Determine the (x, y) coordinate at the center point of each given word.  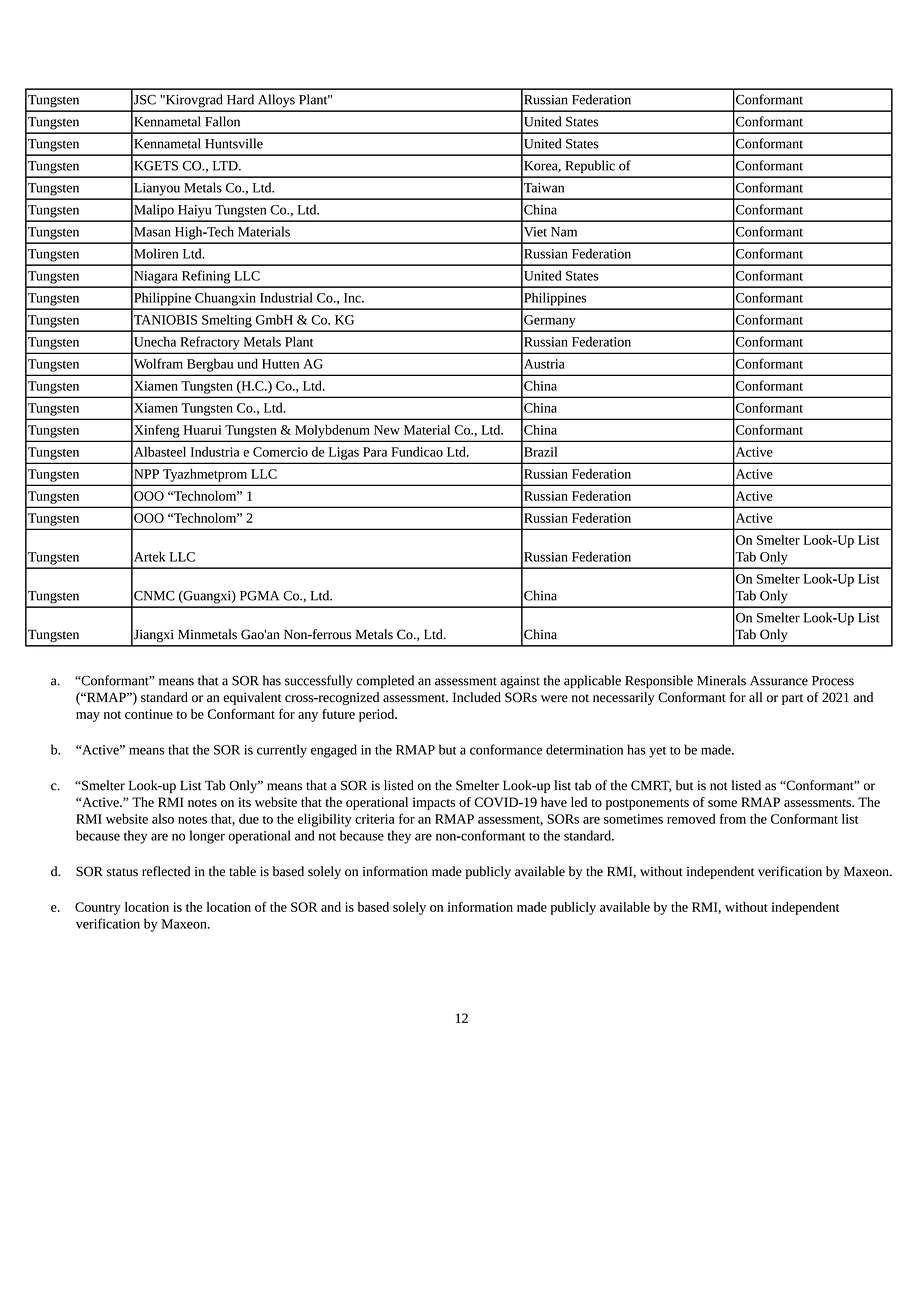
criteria (375, 819)
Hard (240, 99)
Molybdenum (332, 431)
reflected (166, 871)
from (733, 818)
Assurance (779, 681)
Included (477, 697)
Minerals (721, 680)
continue (149, 714)
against (520, 682)
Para (375, 452)
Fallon (222, 121)
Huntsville (234, 143)
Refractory (210, 343)
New (387, 430)
